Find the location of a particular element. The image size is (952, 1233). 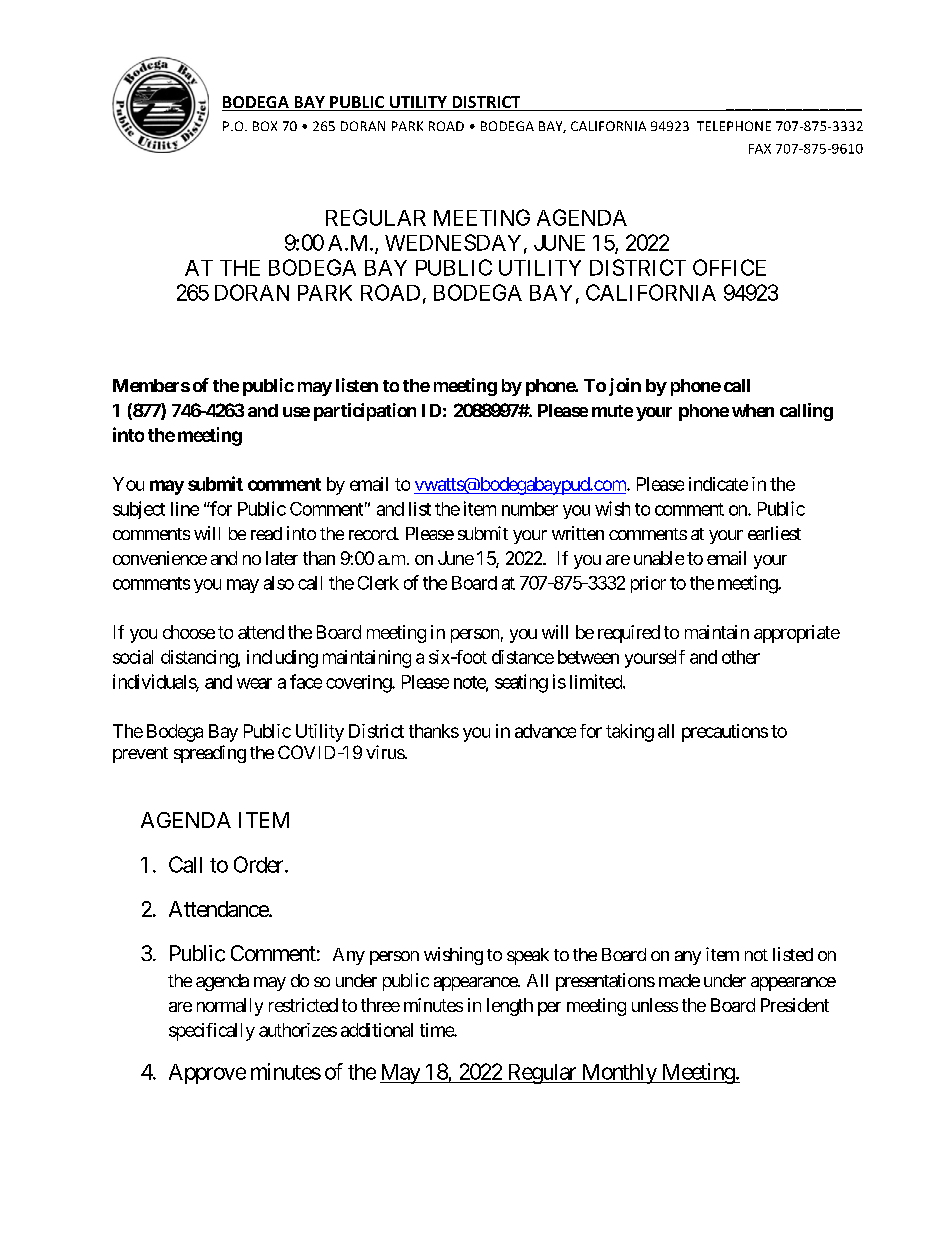

prior is located at coordinates (648, 584).
